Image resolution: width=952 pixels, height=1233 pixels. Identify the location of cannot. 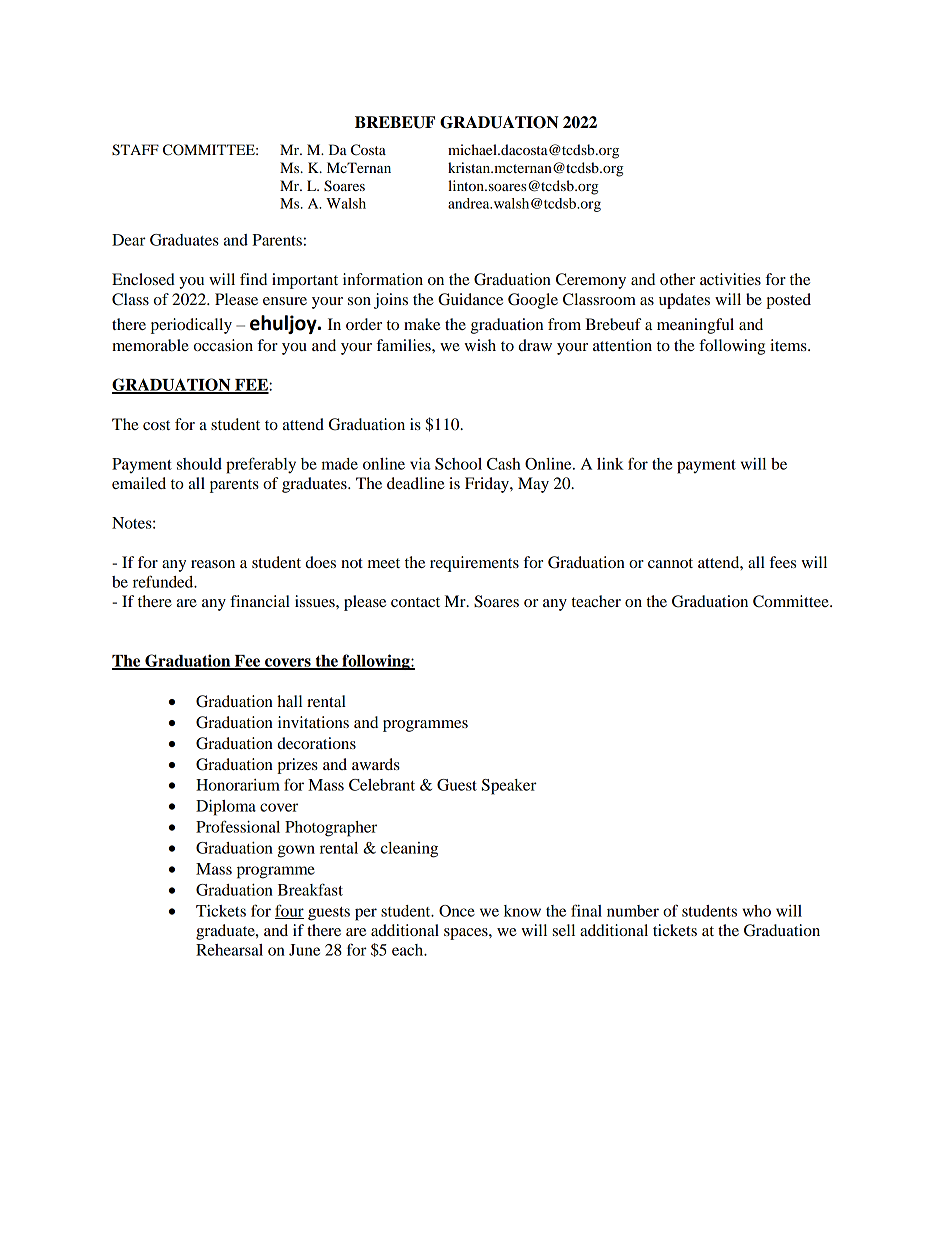
(670, 563).
